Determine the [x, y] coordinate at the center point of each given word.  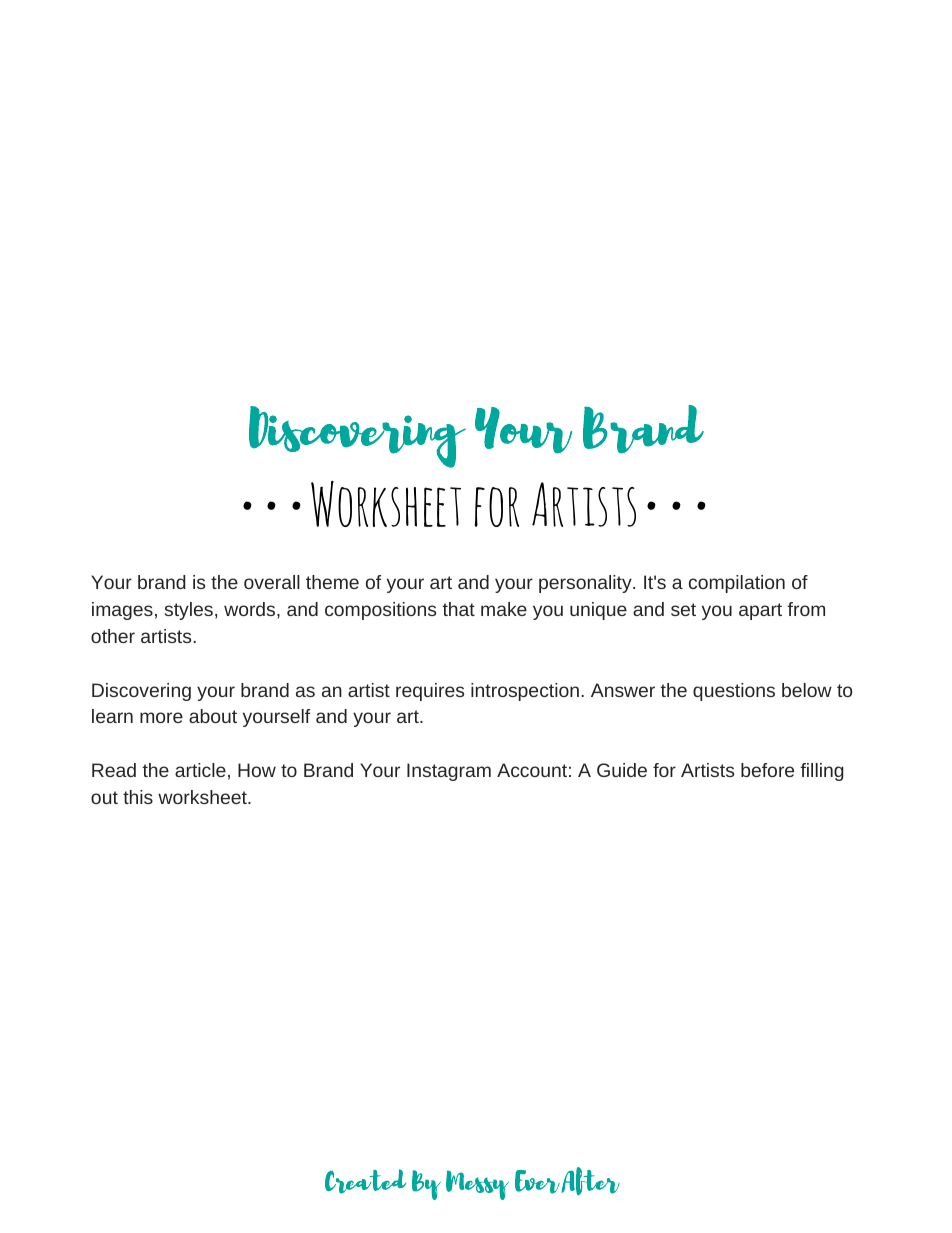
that [458, 609]
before [767, 770]
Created [365, 1181]
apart [760, 611]
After [590, 1181]
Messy [477, 1185]
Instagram [449, 772]
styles [189, 611]
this [138, 797]
